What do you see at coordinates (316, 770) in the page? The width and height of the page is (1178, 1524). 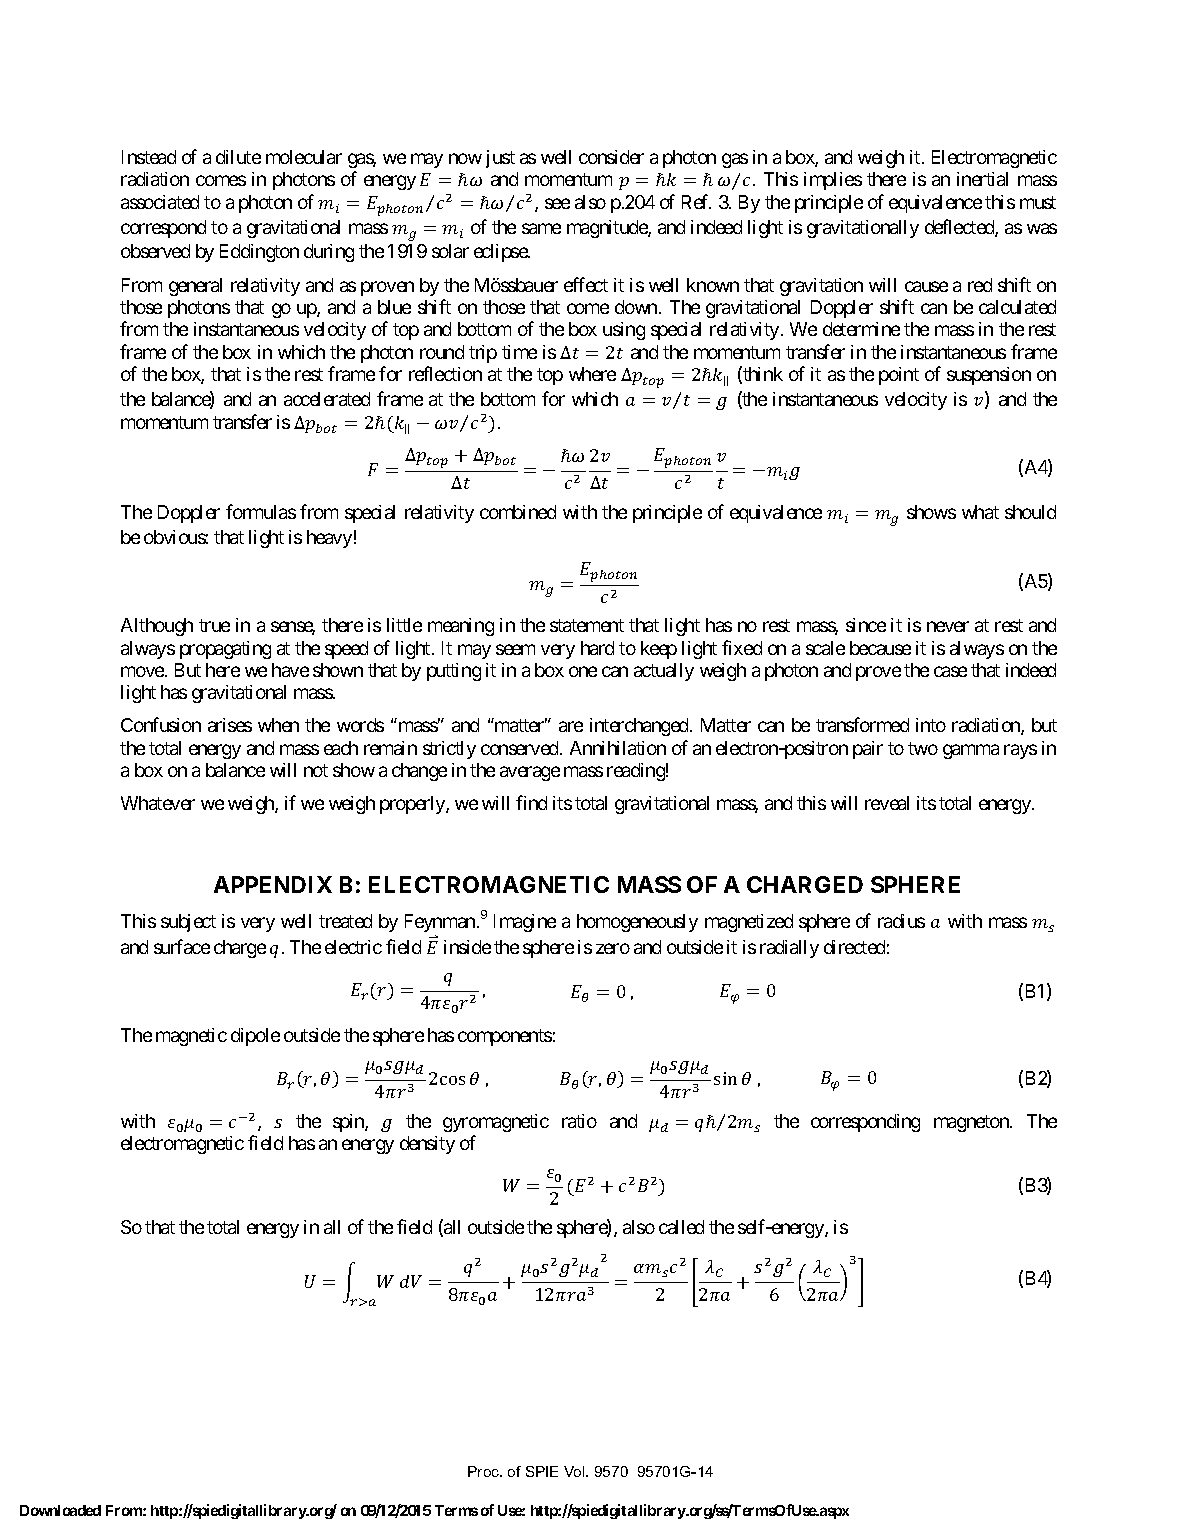 I see `not` at bounding box center [316, 770].
